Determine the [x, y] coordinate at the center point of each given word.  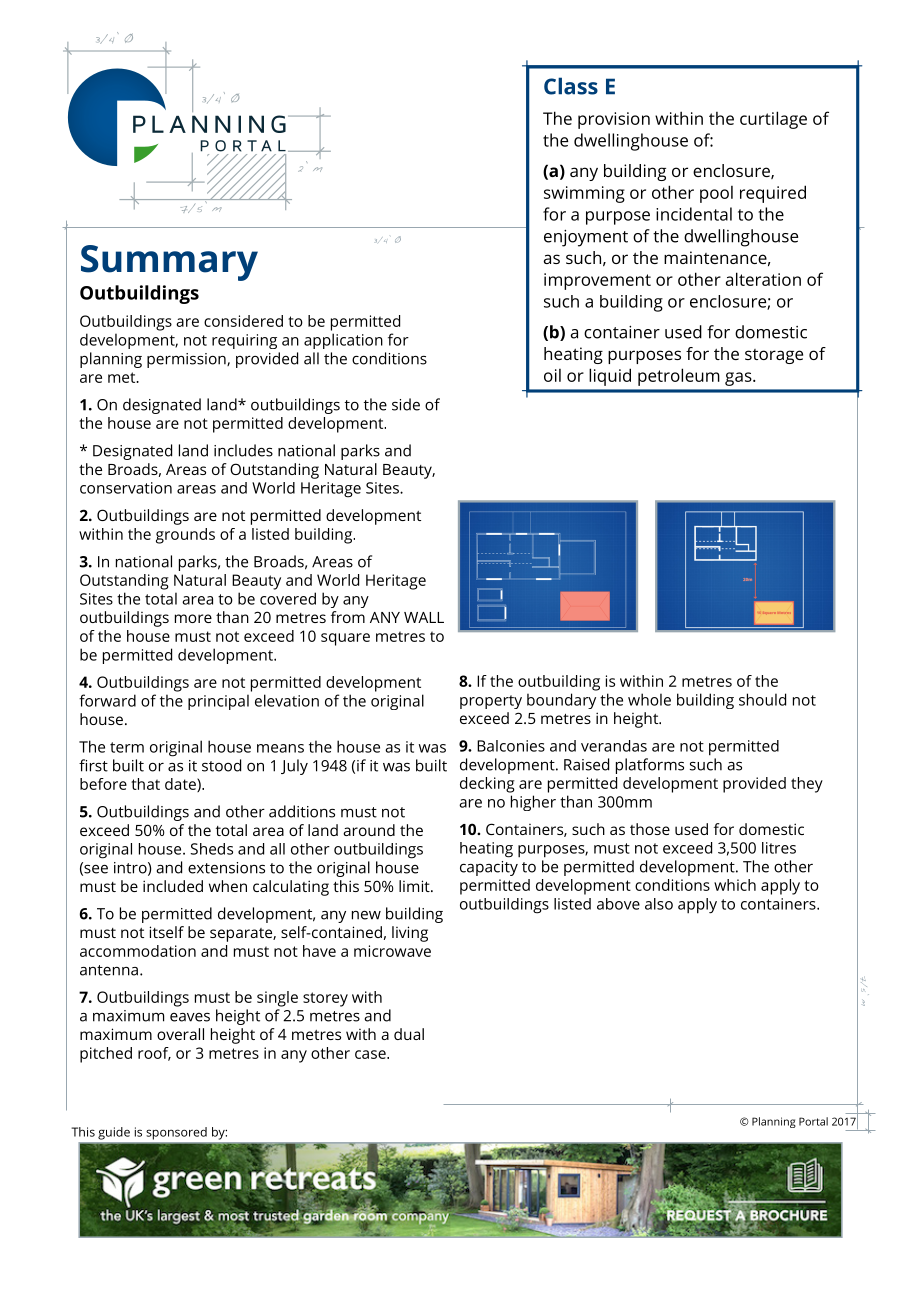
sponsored [177, 1133]
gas [739, 379]
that [145, 784]
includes [243, 450]
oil [552, 375]
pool [716, 194]
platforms [650, 766]
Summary [169, 263]
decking [487, 785]
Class [571, 86]
